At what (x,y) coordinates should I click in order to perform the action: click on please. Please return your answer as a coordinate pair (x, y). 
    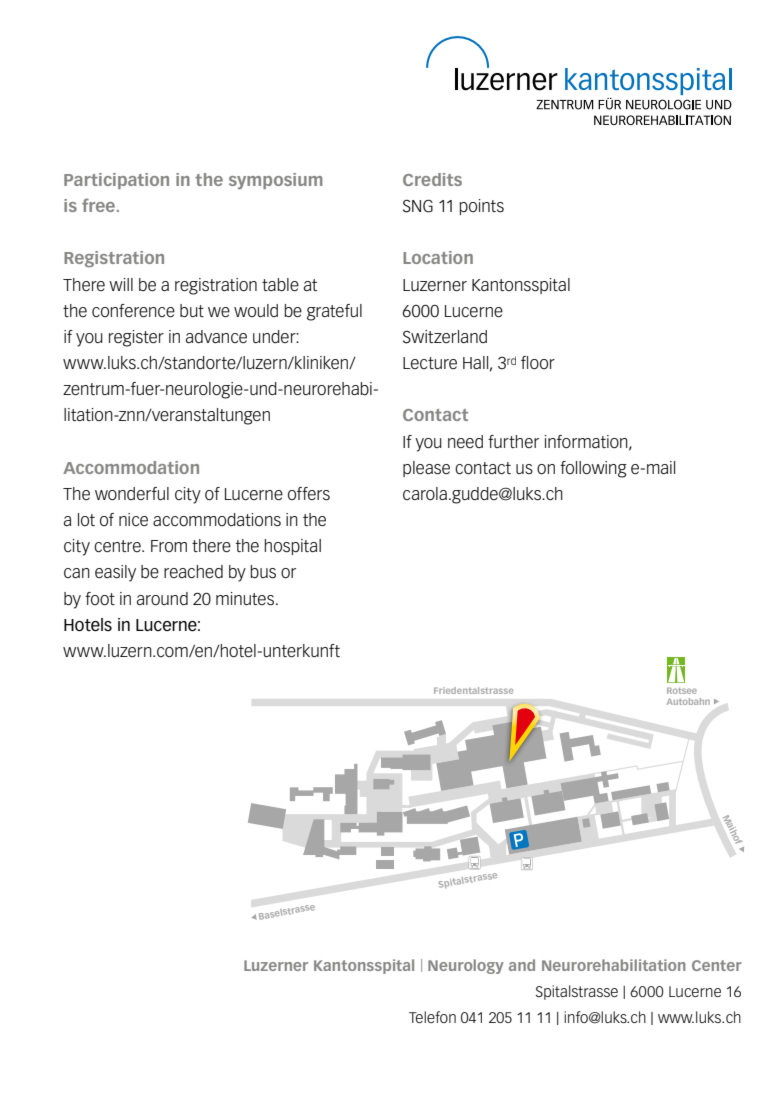
    Looking at the image, I should click on (426, 469).
